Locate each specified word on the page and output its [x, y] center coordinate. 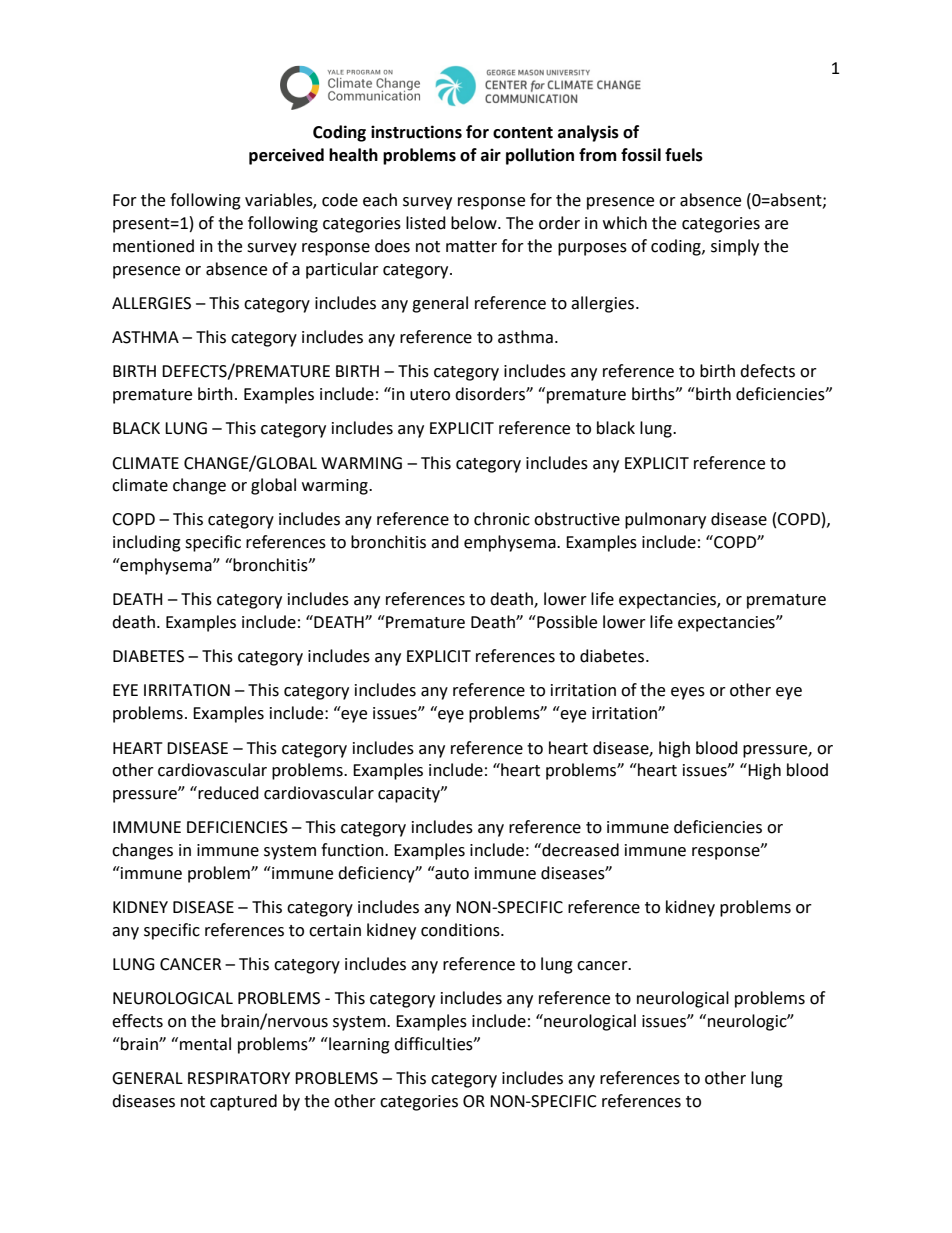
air [491, 155]
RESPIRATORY [239, 1078]
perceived [286, 156]
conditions [461, 930]
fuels [684, 155]
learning [358, 1045]
